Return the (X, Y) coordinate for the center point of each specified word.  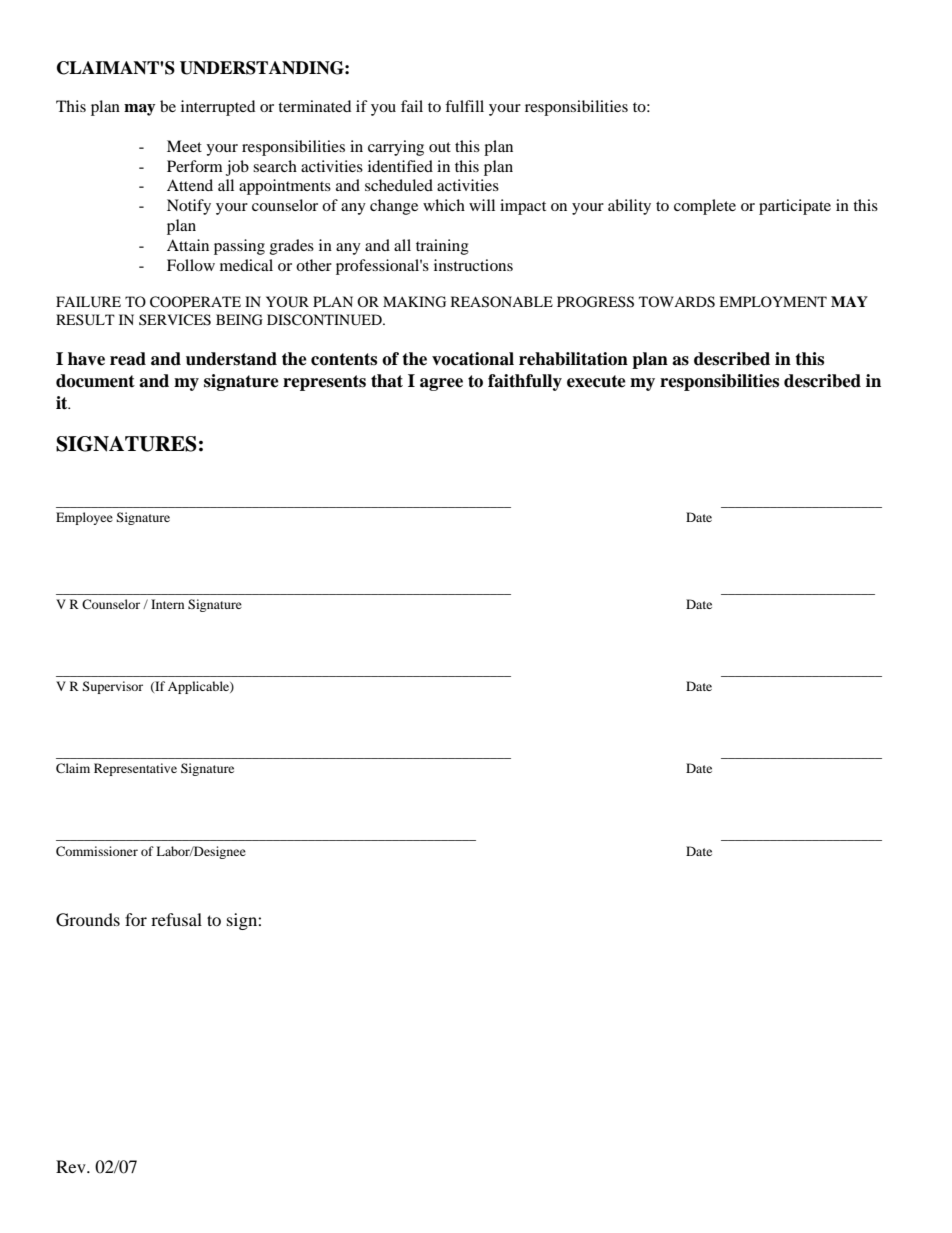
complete (705, 207)
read (128, 359)
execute (596, 381)
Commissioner (97, 851)
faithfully (525, 382)
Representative (135, 769)
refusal (176, 919)
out (440, 147)
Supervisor (112, 687)
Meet (184, 146)
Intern (167, 604)
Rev (72, 1166)
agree (441, 384)
